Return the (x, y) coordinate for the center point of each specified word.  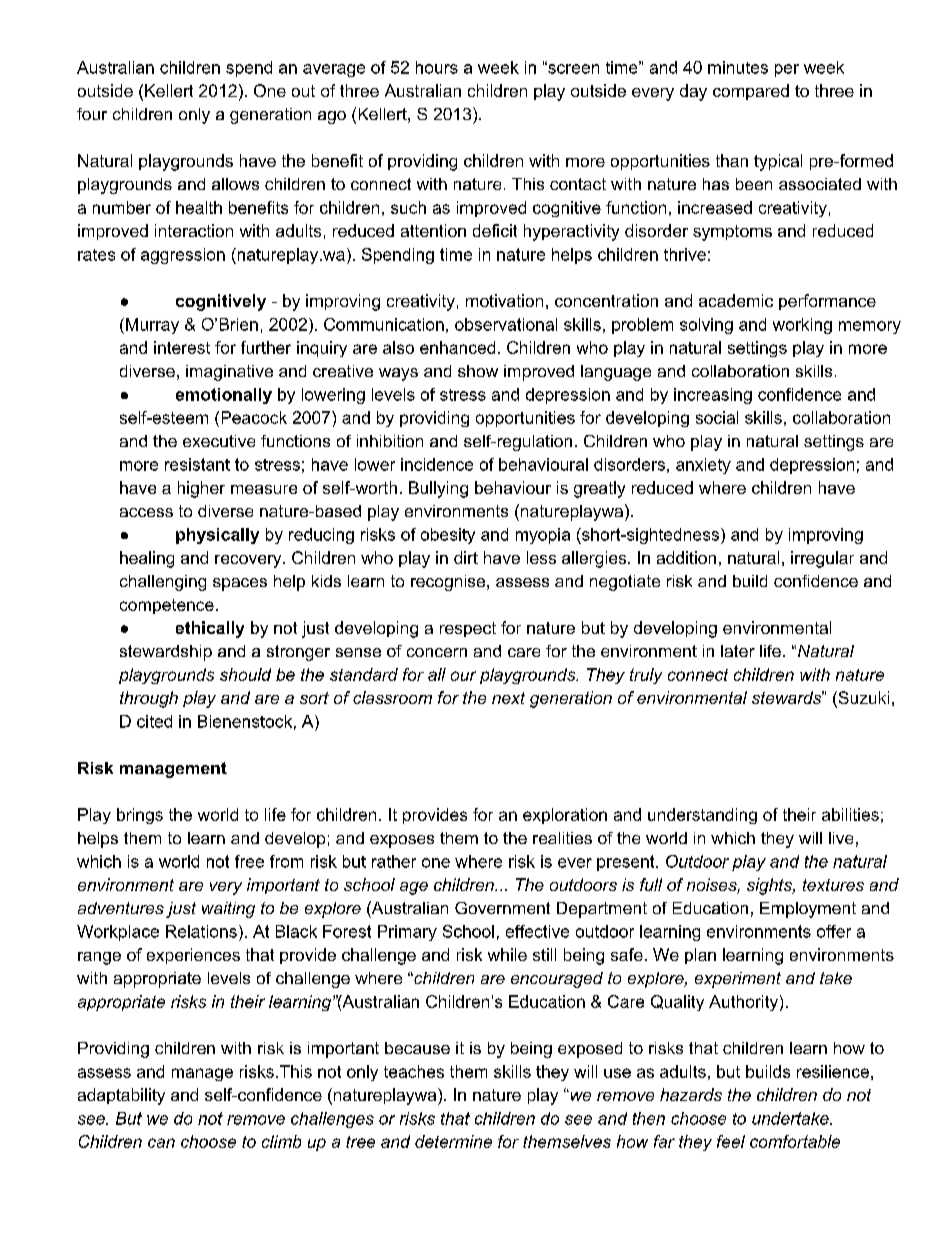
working (802, 326)
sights (770, 886)
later (738, 651)
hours (437, 67)
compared (751, 92)
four (92, 114)
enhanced (457, 347)
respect (468, 629)
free (249, 861)
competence (167, 606)
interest (182, 347)
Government (502, 908)
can (161, 1143)
